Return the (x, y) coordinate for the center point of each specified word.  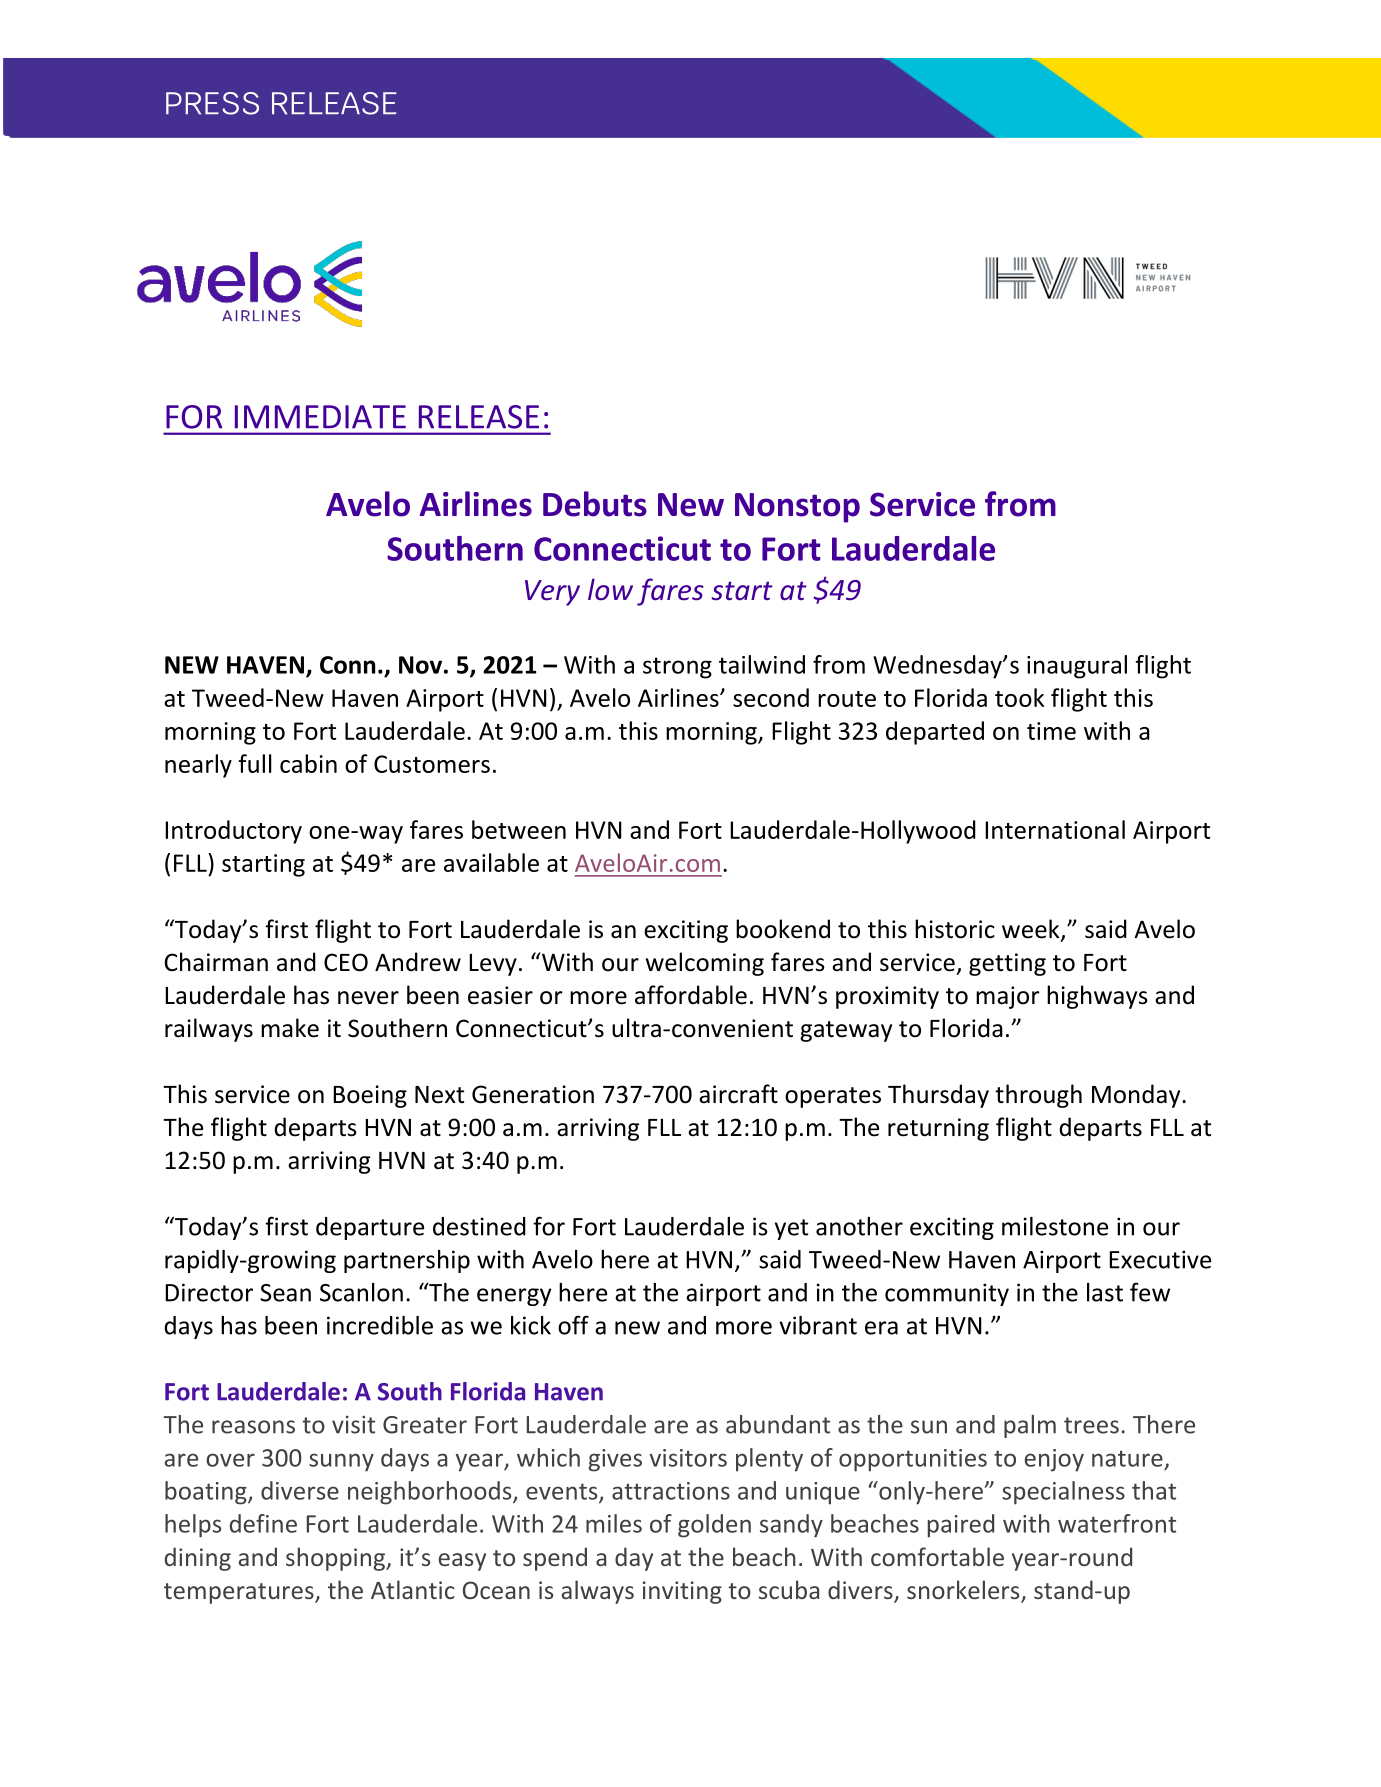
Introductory (233, 832)
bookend (783, 929)
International (1055, 829)
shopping (336, 1559)
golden (714, 1526)
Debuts (595, 504)
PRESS (212, 103)
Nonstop (797, 508)
